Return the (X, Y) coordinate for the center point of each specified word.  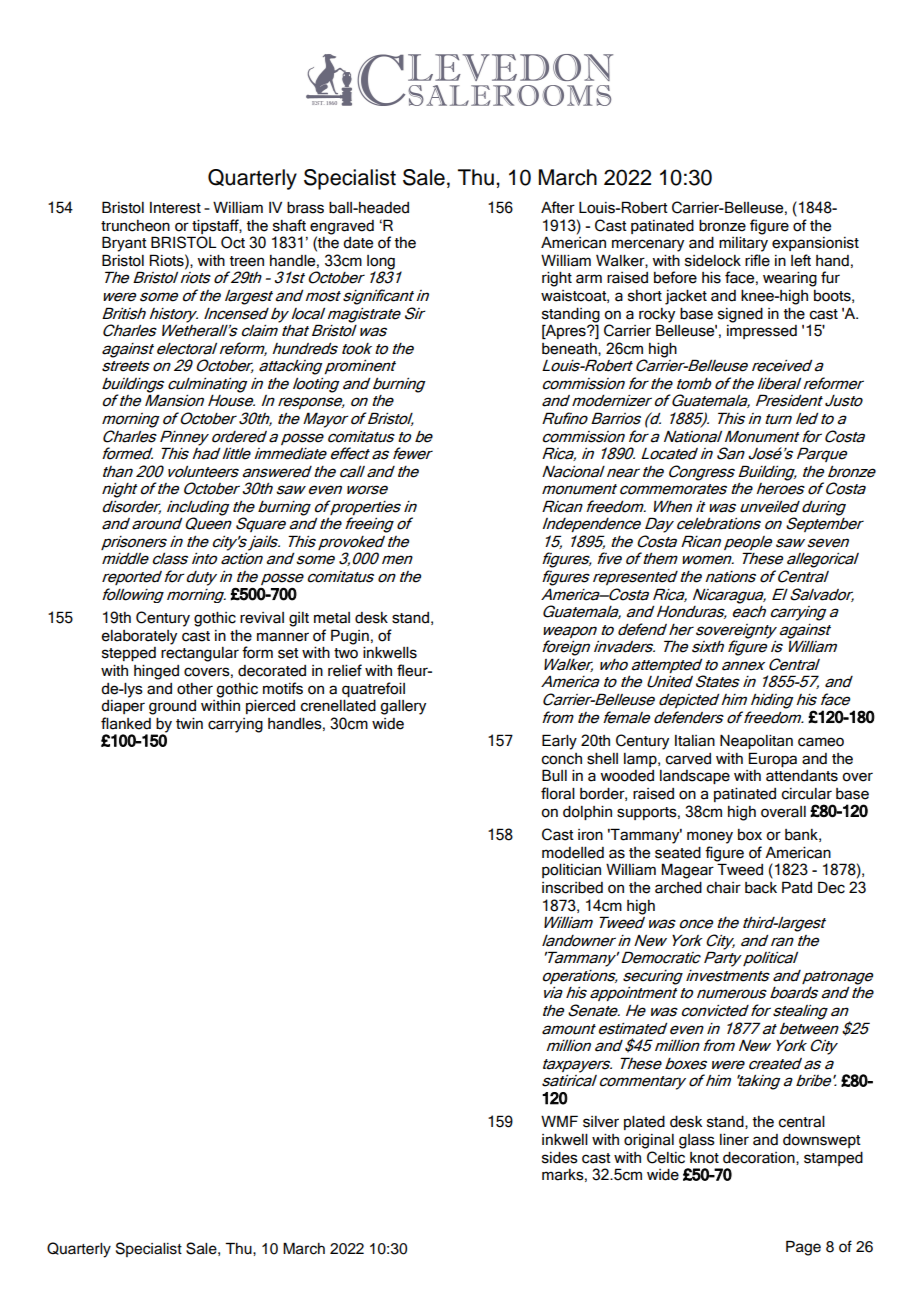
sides (560, 1158)
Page (803, 1248)
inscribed (572, 888)
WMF (559, 1121)
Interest (175, 208)
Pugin (350, 637)
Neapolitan (756, 742)
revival (262, 618)
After (558, 207)
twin (189, 723)
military (743, 244)
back (761, 888)
